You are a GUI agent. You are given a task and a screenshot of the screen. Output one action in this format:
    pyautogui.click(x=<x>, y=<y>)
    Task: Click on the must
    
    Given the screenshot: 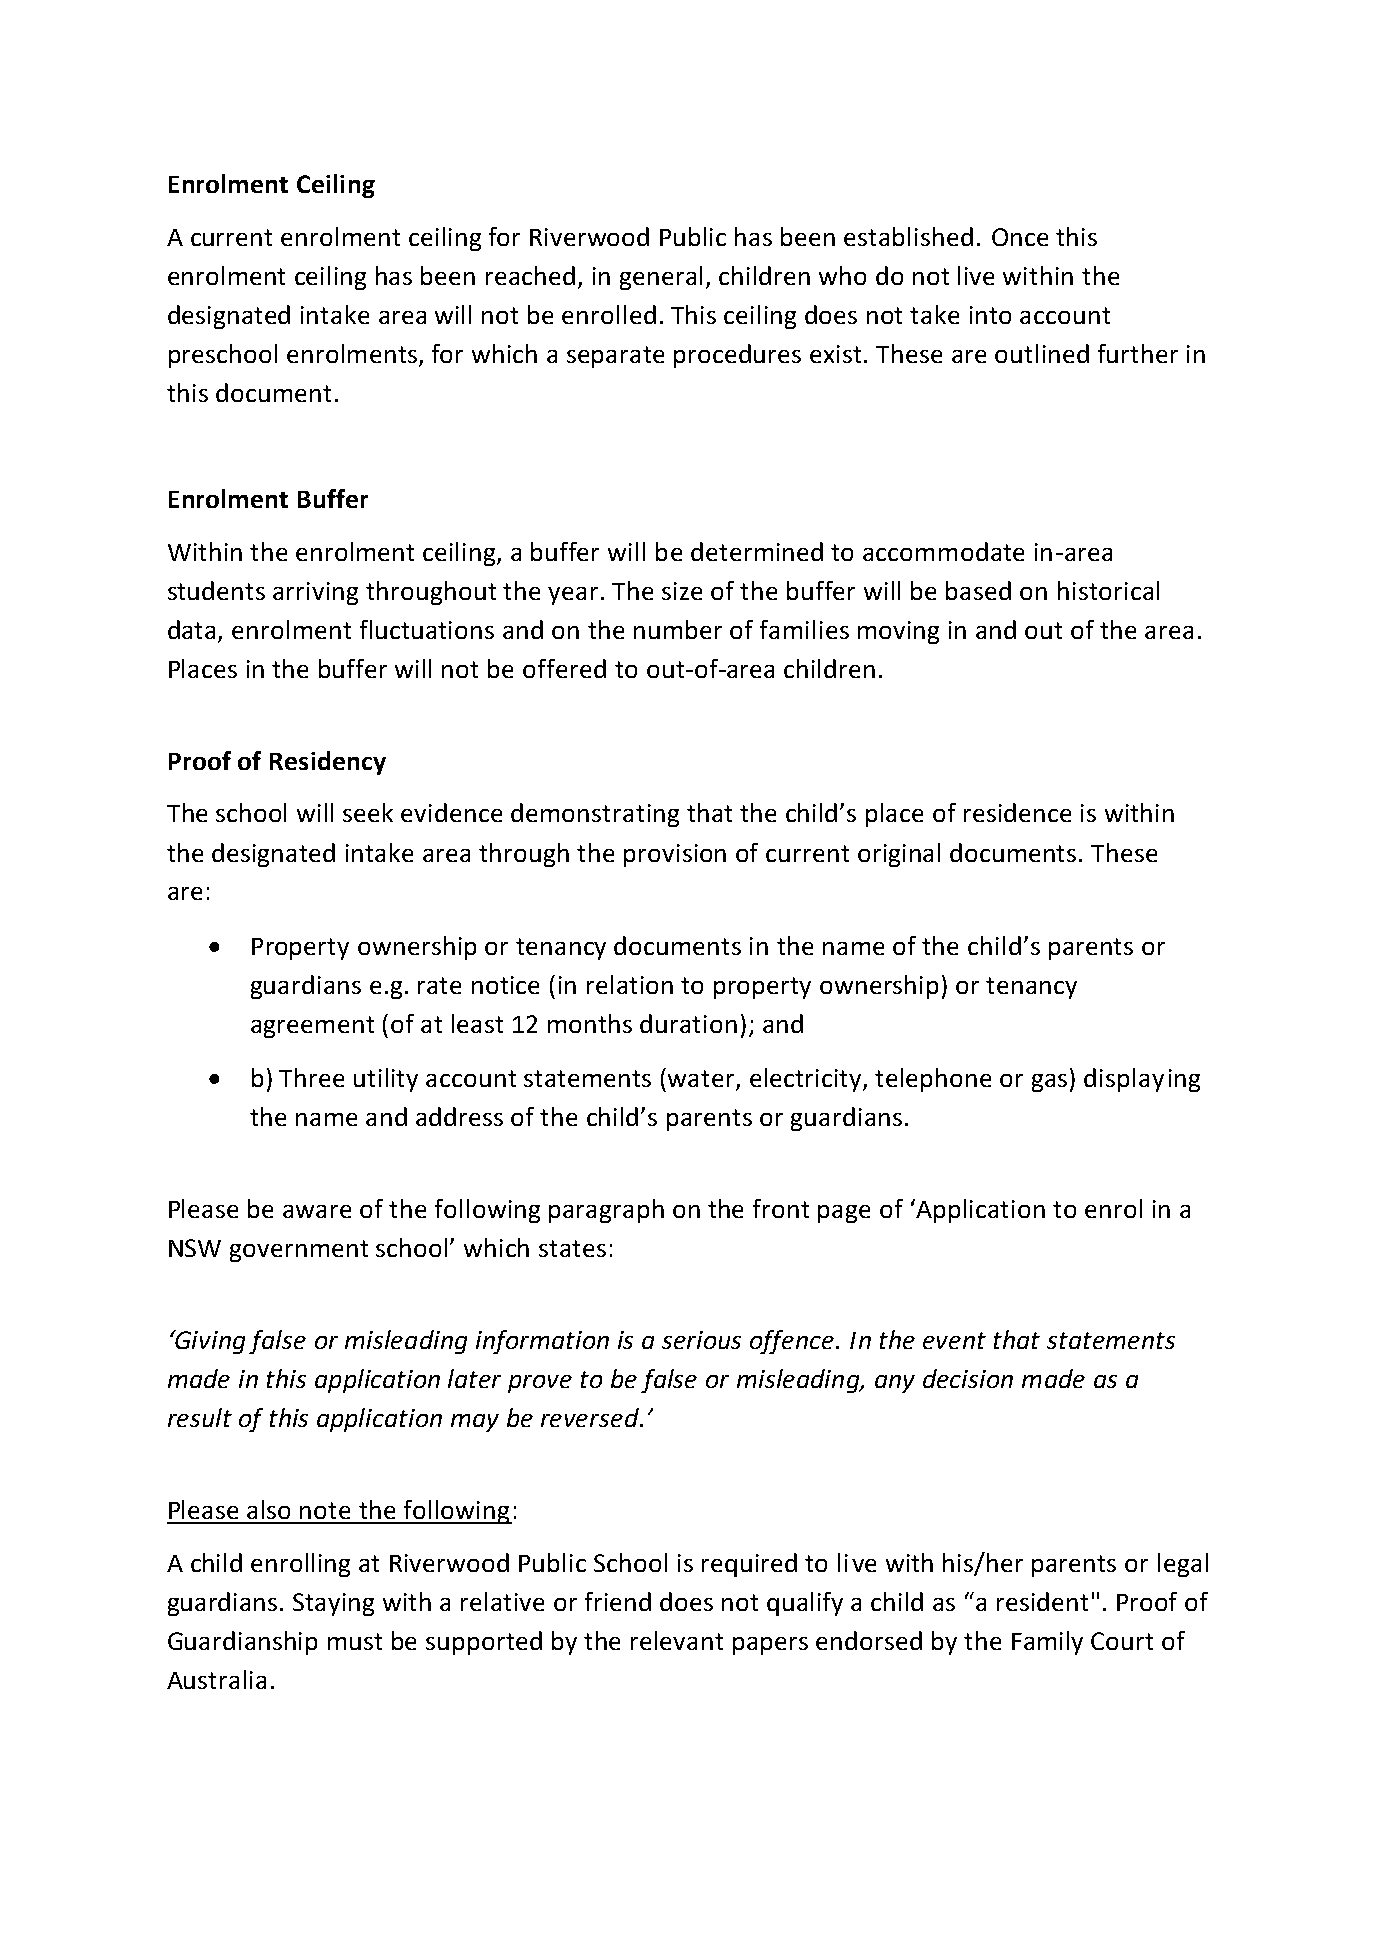 What is the action you would take?
    pyautogui.click(x=355, y=1641)
